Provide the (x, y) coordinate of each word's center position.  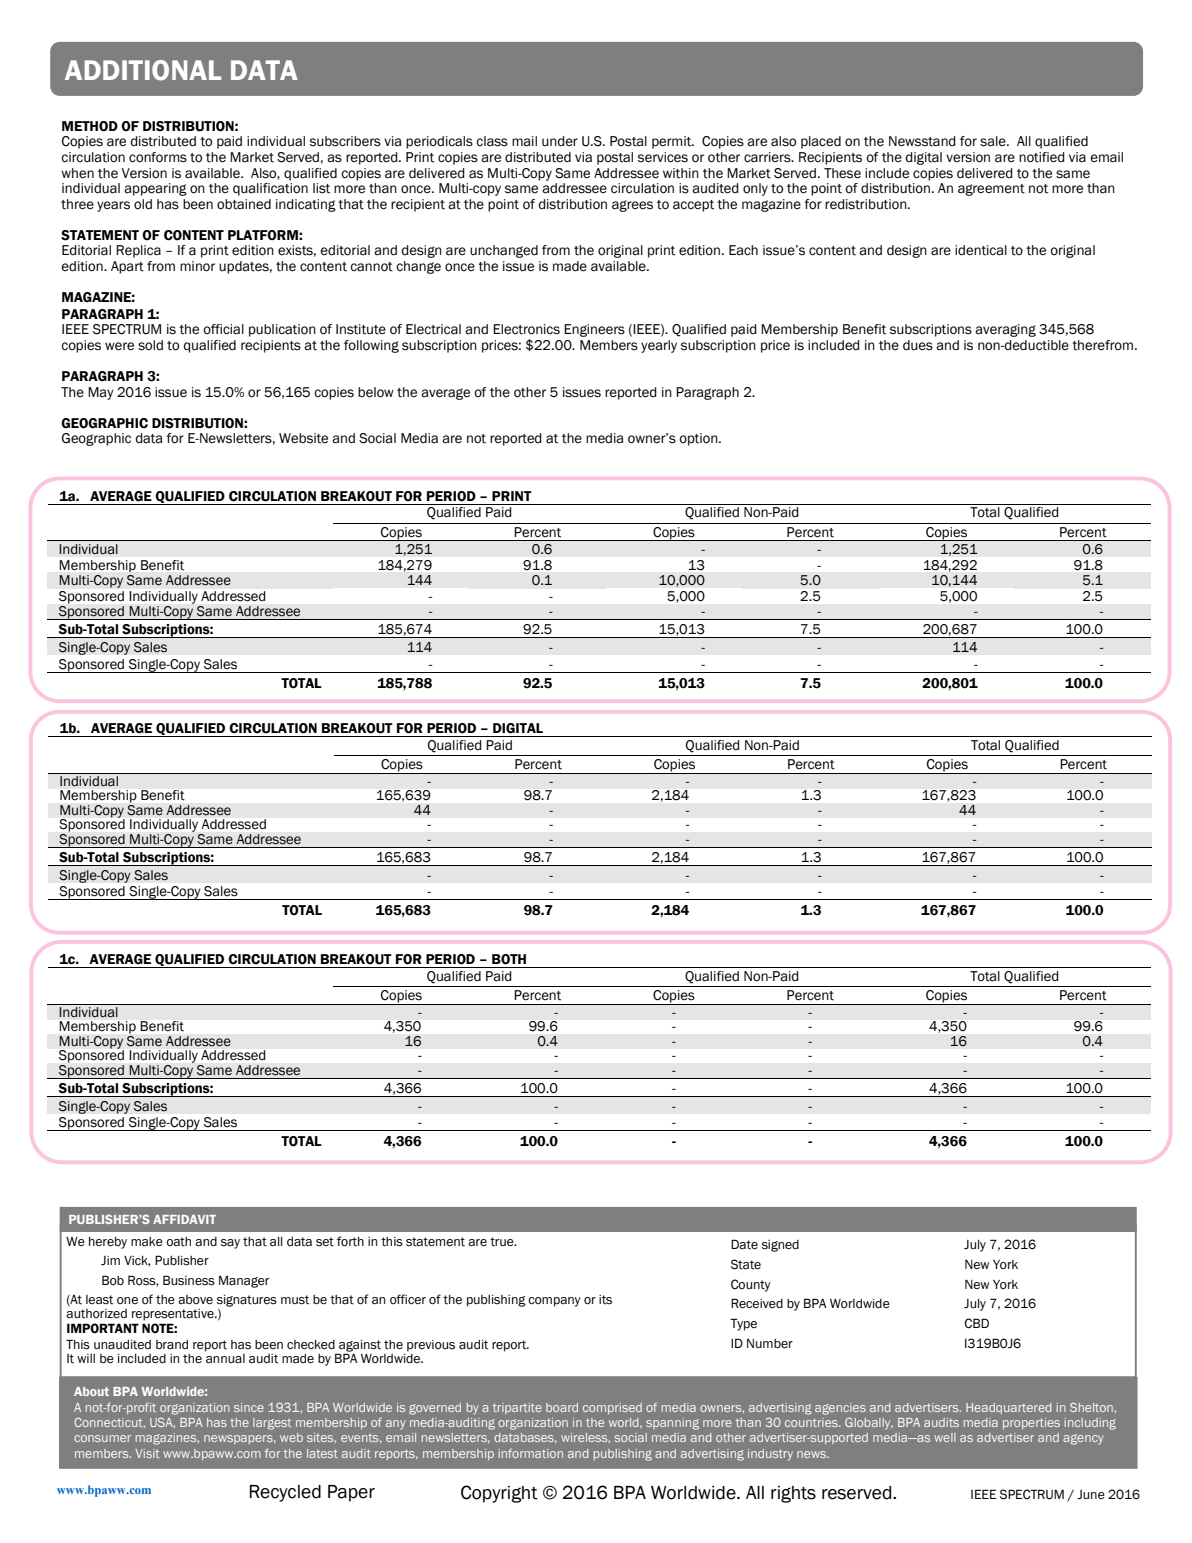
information (531, 1453)
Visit (147, 1453)
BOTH (509, 959)
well (945, 1437)
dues (918, 345)
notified (1042, 157)
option (699, 439)
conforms (158, 157)
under (560, 141)
